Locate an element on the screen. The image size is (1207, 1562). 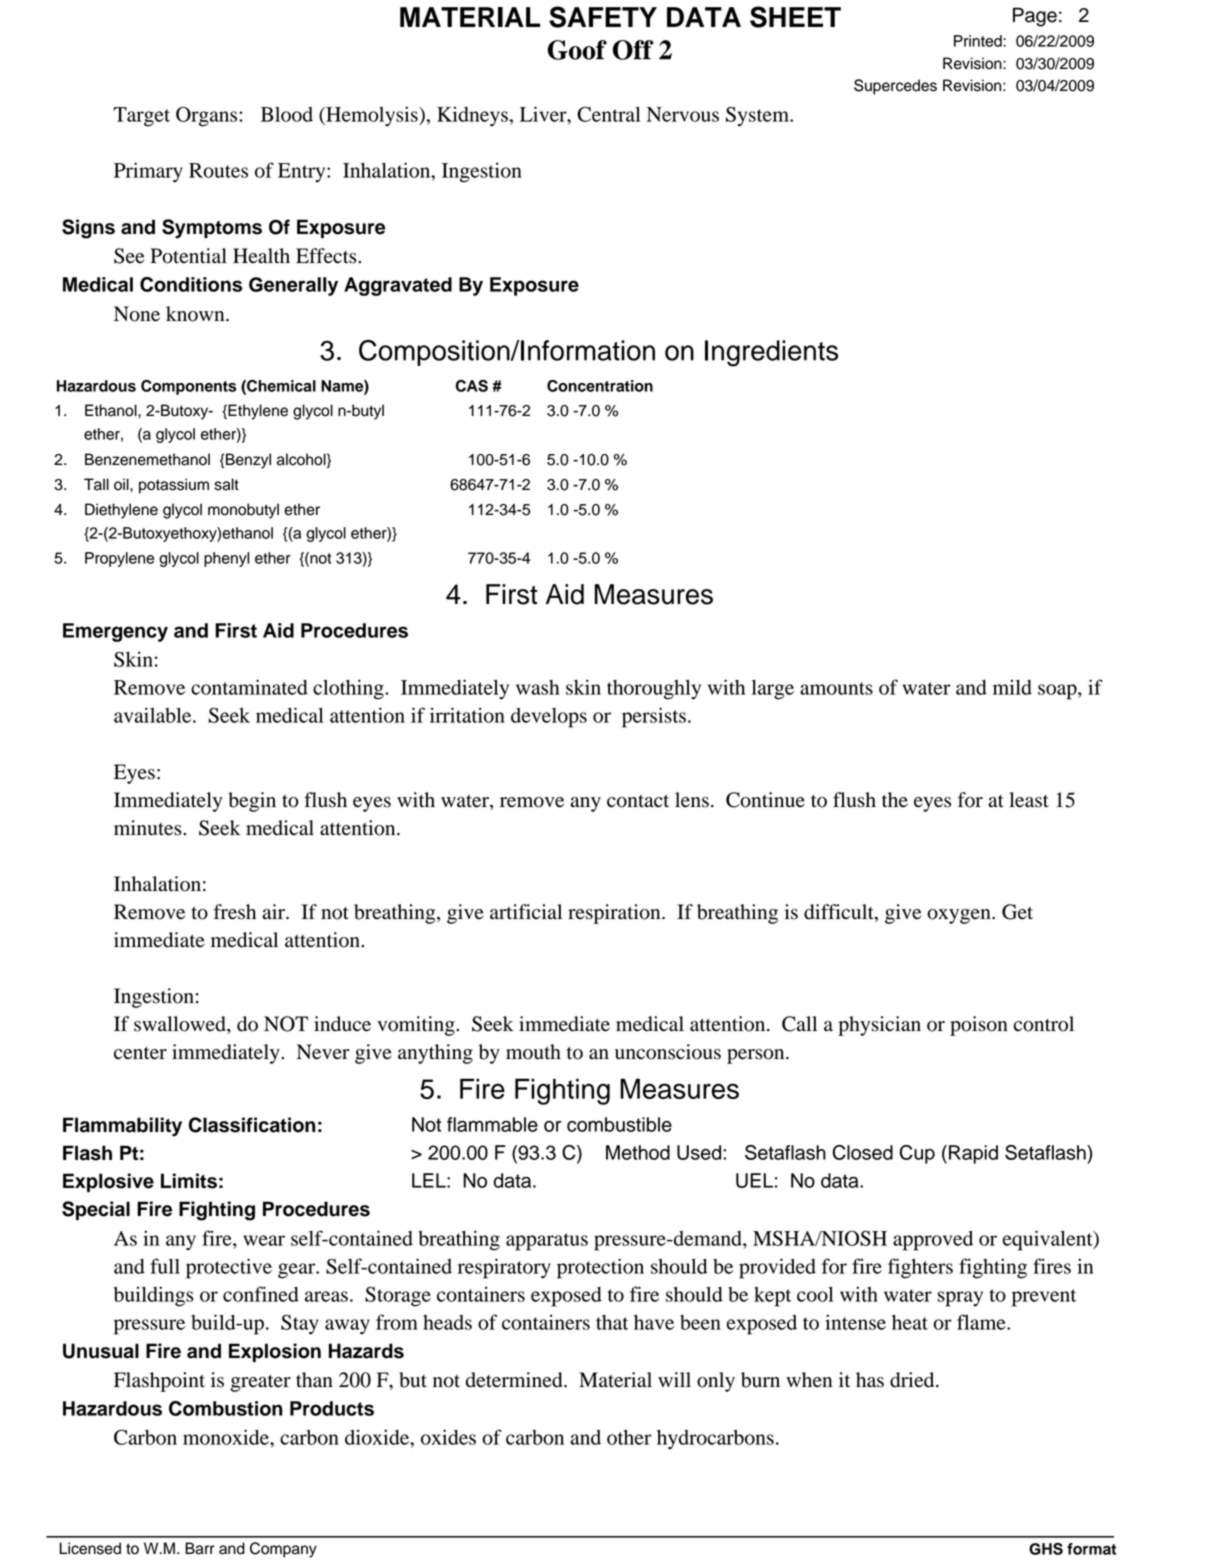
Printed is located at coordinates (979, 41).
